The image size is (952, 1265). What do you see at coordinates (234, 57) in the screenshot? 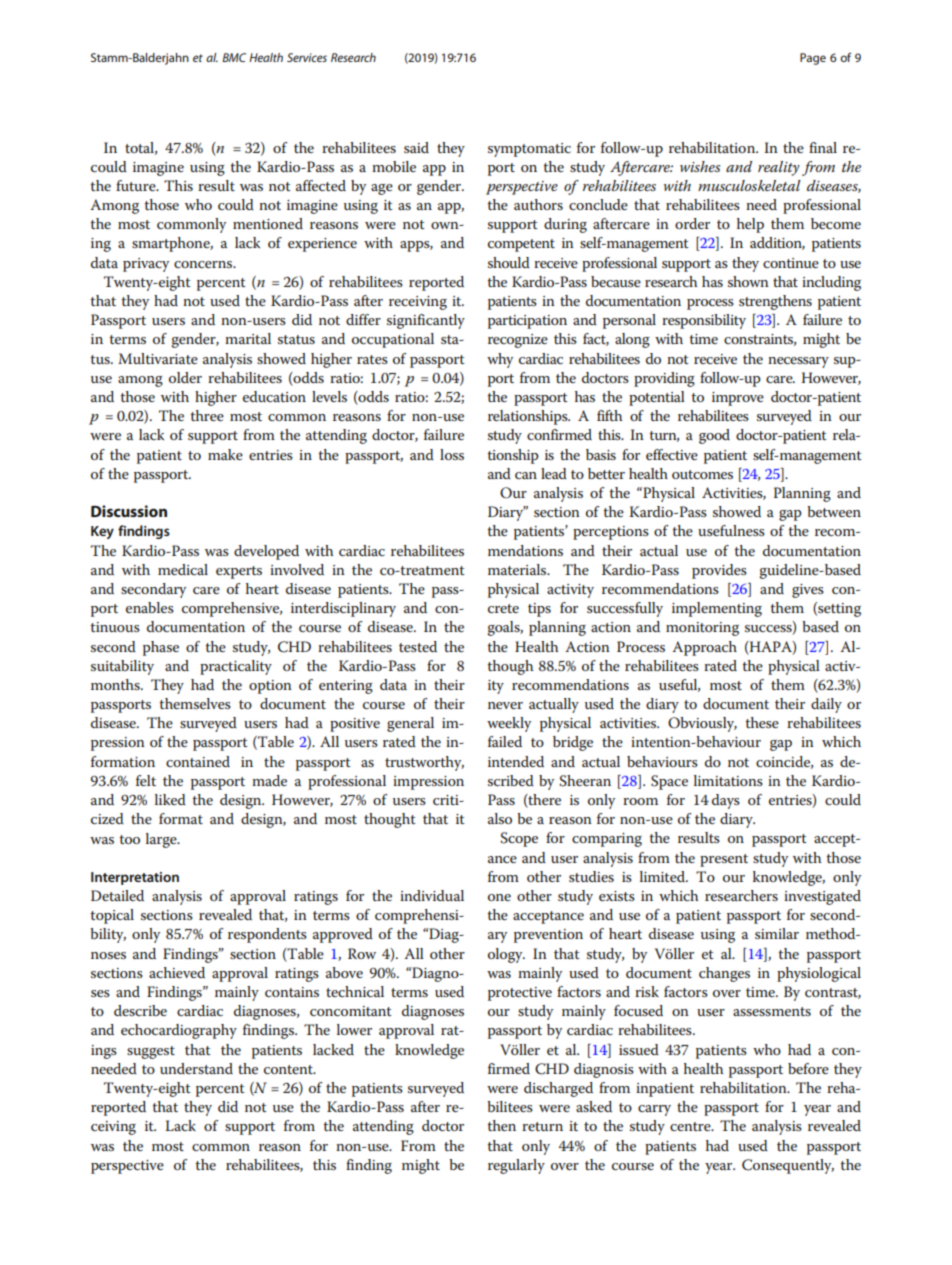
I see `BMC` at bounding box center [234, 57].
